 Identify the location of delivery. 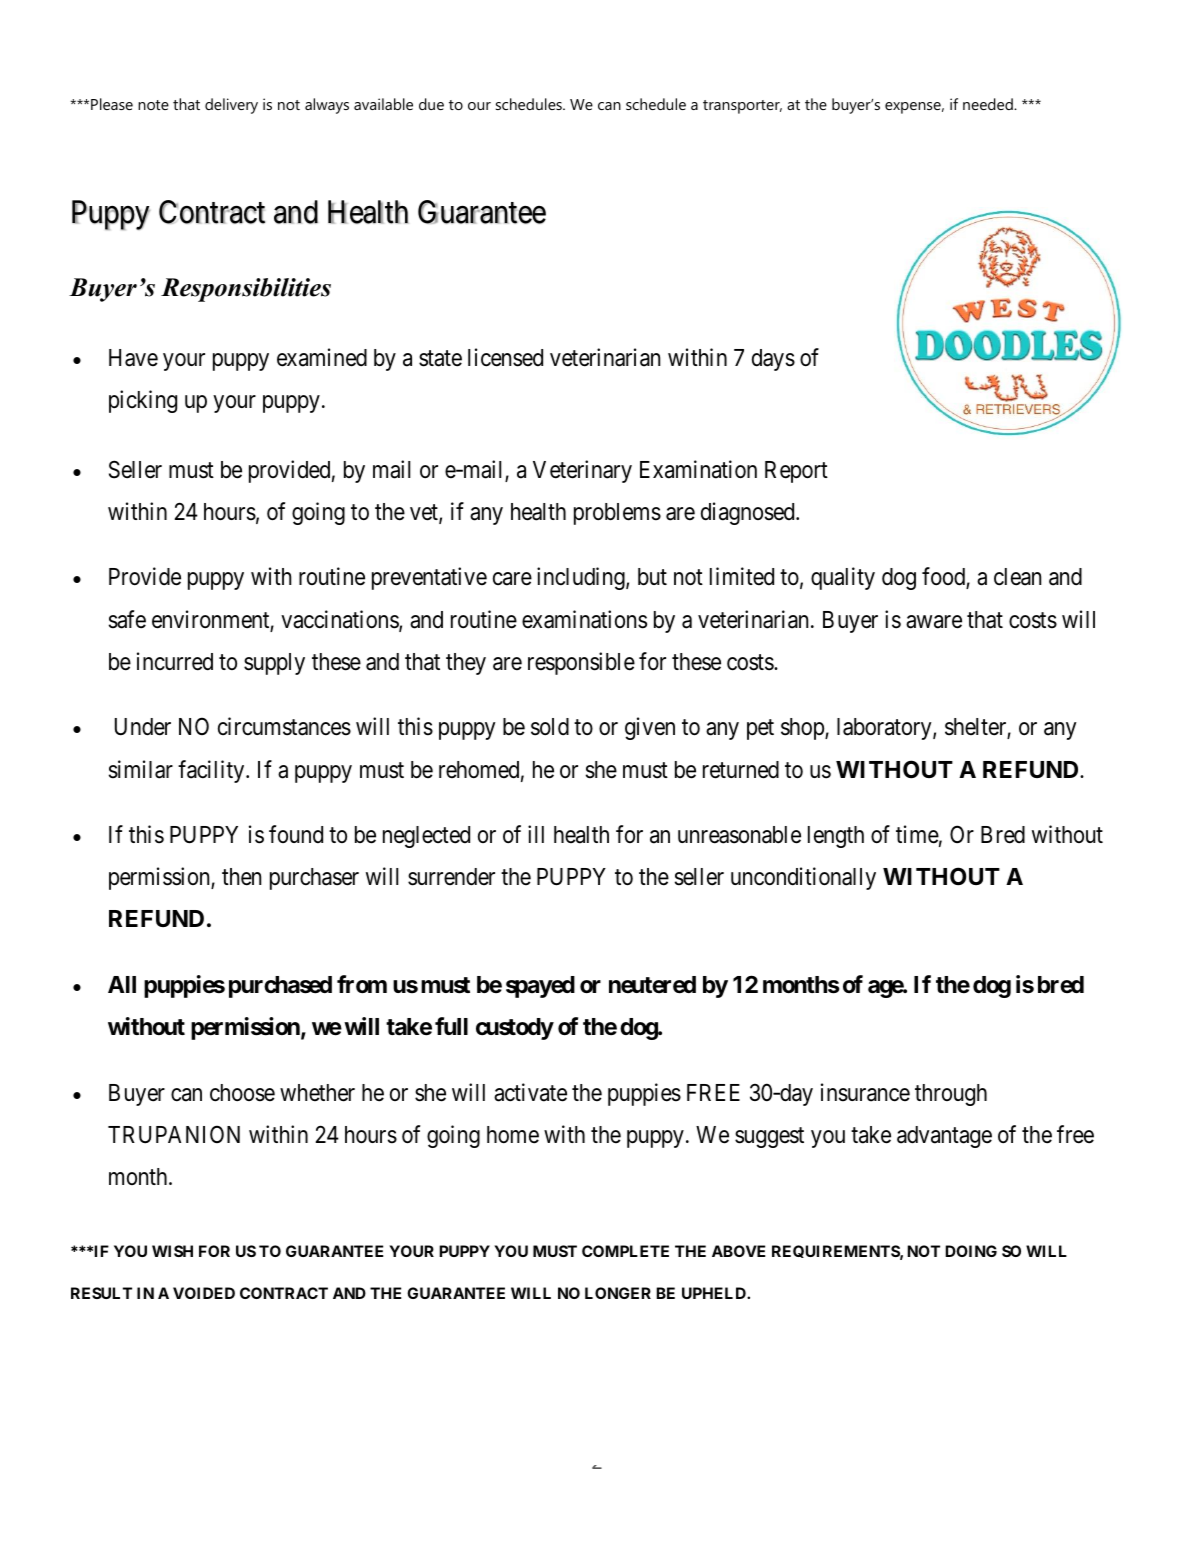
(231, 106).
